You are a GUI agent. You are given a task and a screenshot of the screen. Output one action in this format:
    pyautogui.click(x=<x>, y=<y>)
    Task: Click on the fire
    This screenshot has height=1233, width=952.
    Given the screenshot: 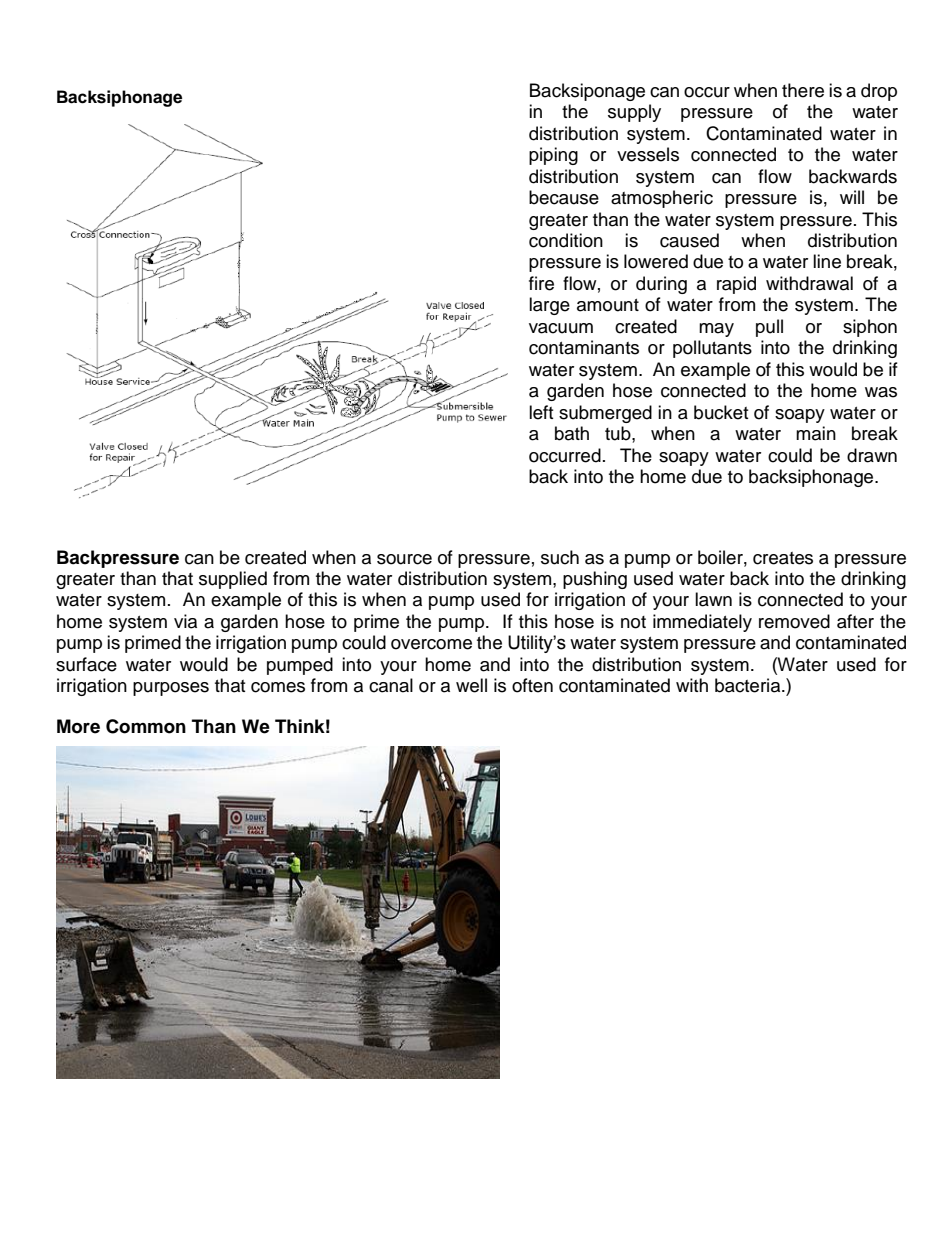 What is the action you would take?
    pyautogui.click(x=541, y=283)
